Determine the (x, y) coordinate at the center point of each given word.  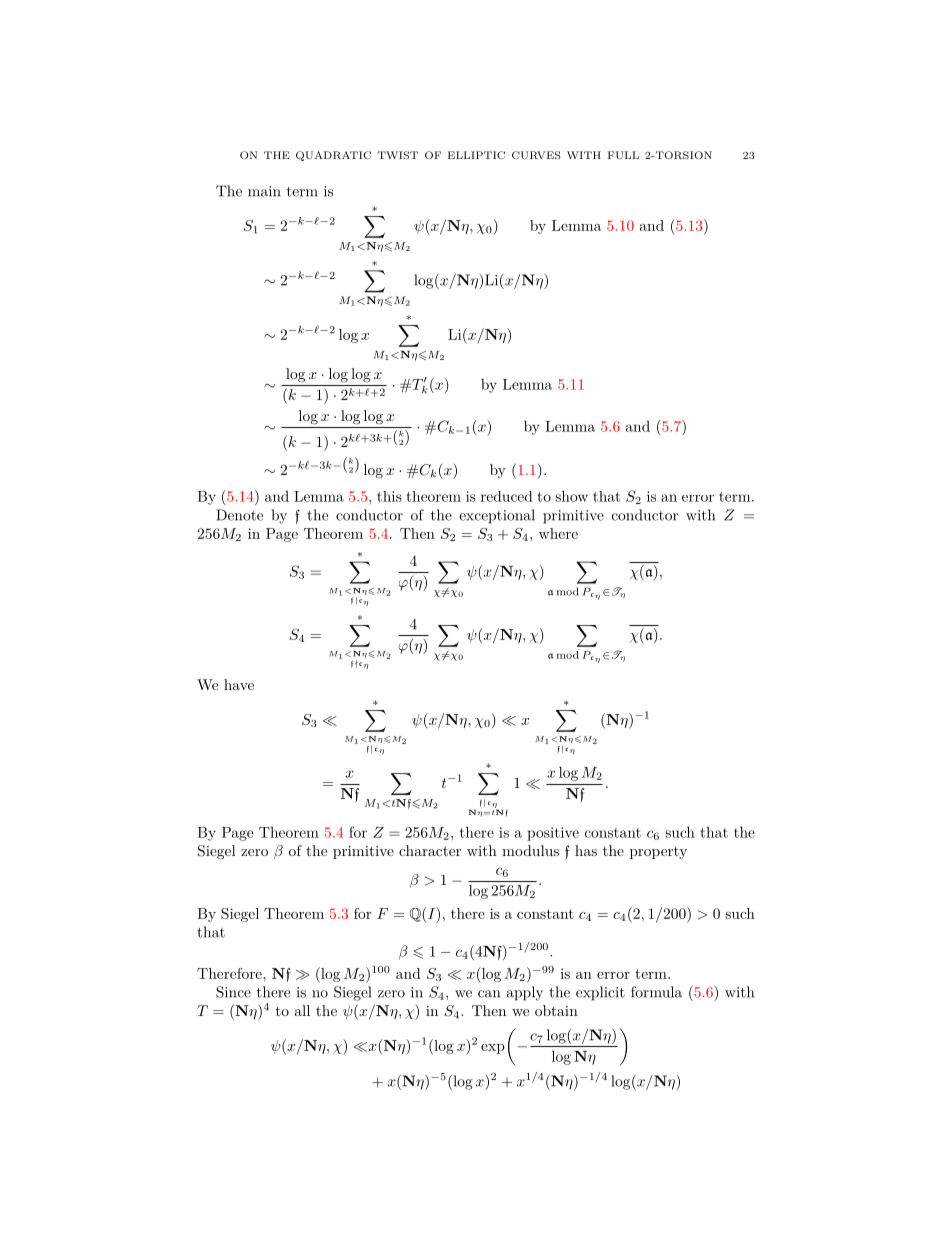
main (264, 191)
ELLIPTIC (476, 155)
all (302, 1010)
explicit (600, 993)
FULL (623, 155)
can (489, 994)
